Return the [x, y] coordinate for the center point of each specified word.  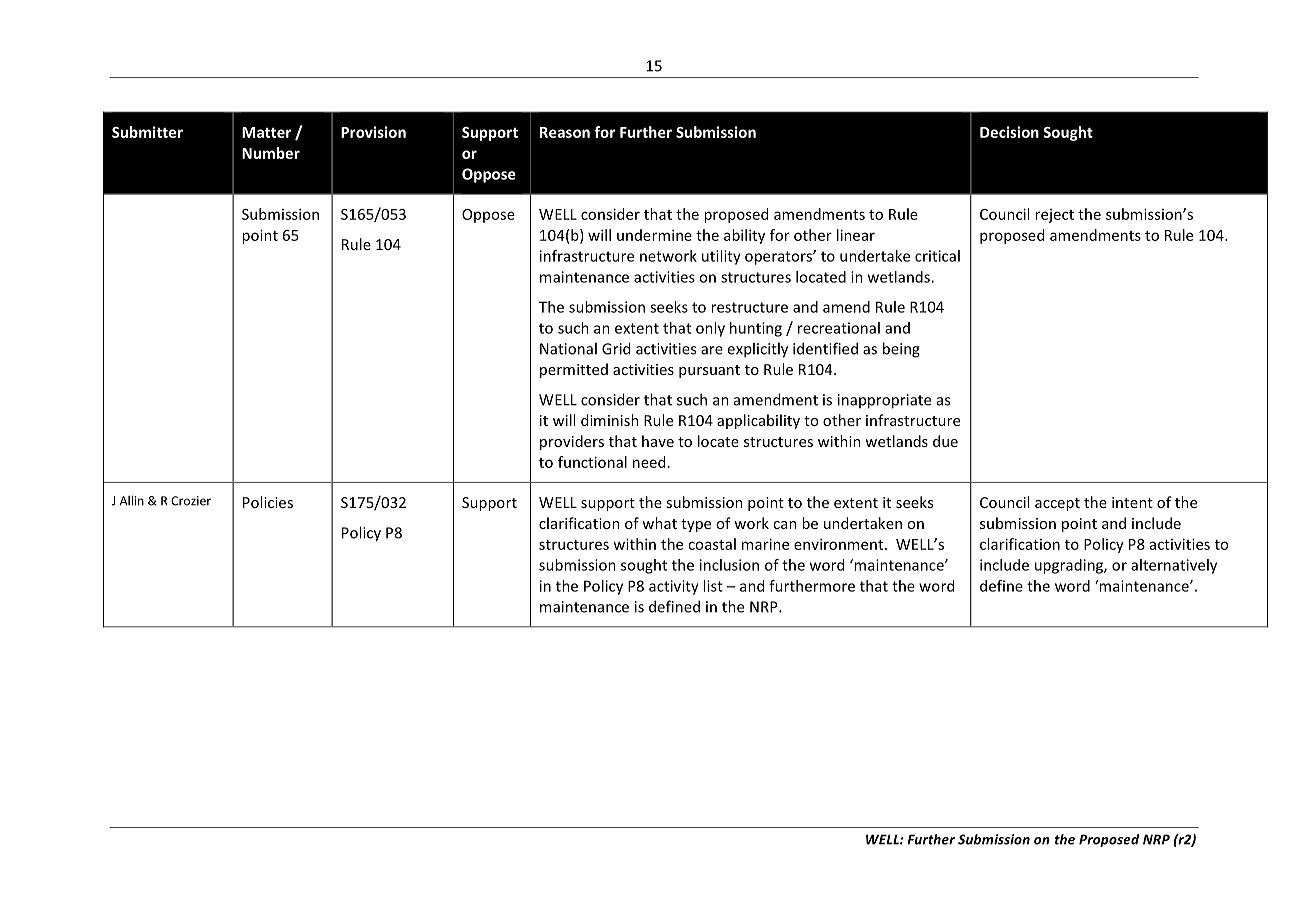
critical [937, 256]
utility [721, 257]
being [901, 350]
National [568, 348]
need [649, 462]
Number [271, 153]
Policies [268, 502]
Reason [565, 132]
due [945, 441]
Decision [1009, 132]
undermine [654, 235]
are [712, 350]
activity [674, 587]
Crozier [191, 501]
